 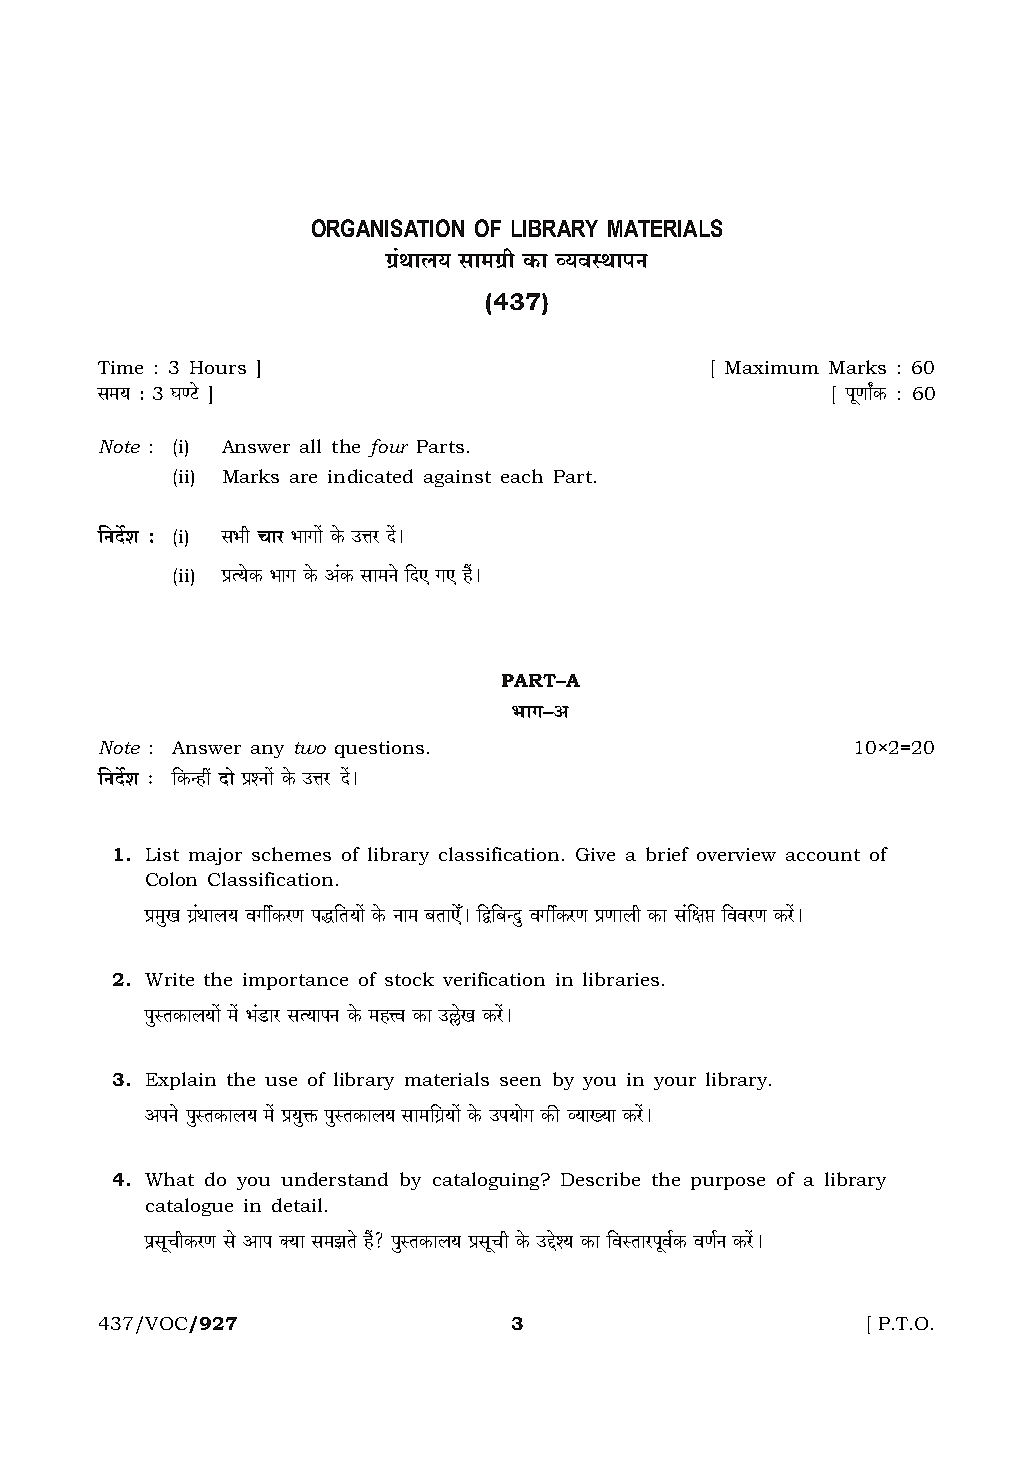 I want to click on Max, so click(x=744, y=367).
